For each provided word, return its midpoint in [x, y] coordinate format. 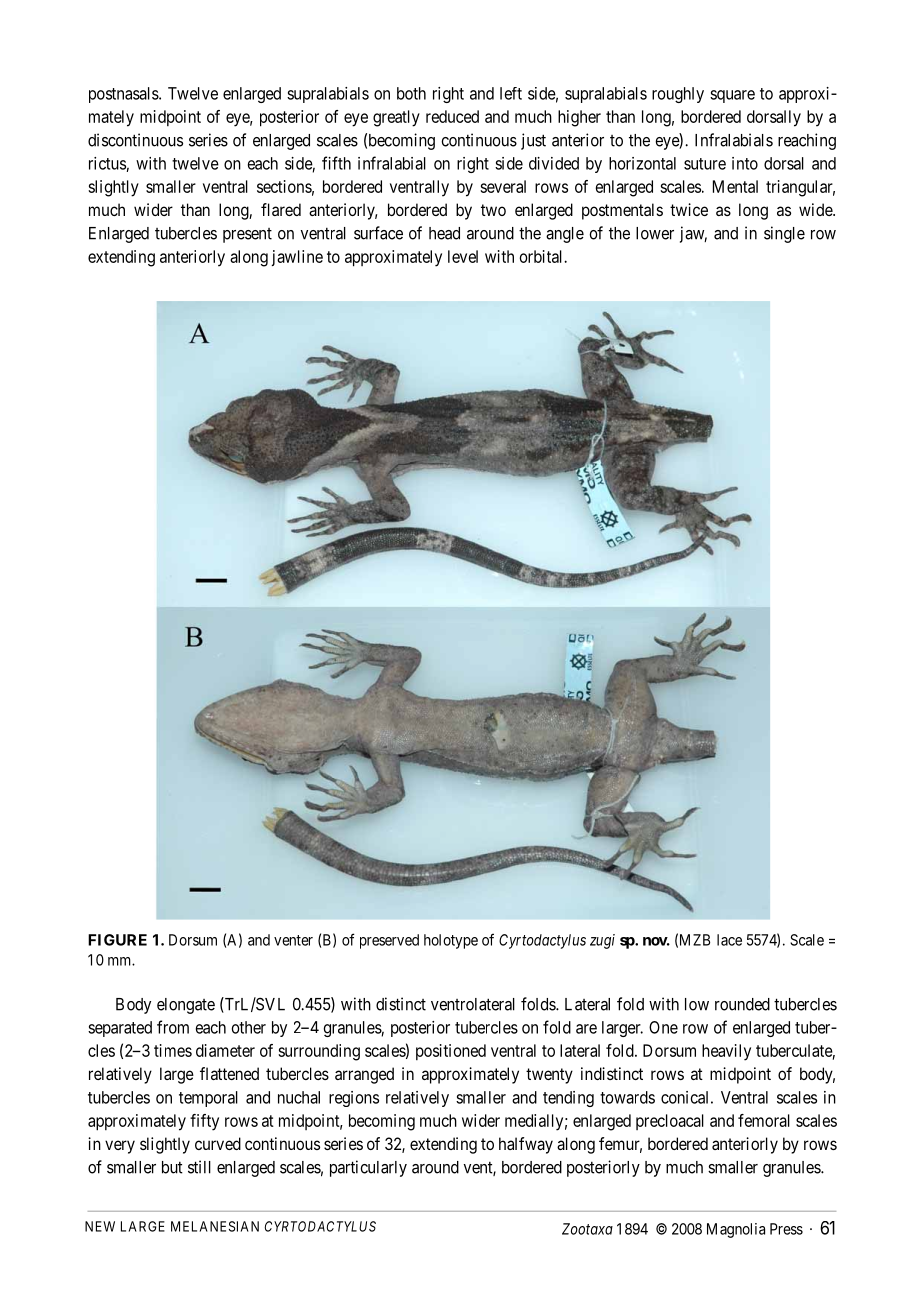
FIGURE [117, 940]
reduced [452, 116]
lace [729, 940]
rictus [107, 163]
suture [705, 164]
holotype [451, 941]
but [172, 1167]
